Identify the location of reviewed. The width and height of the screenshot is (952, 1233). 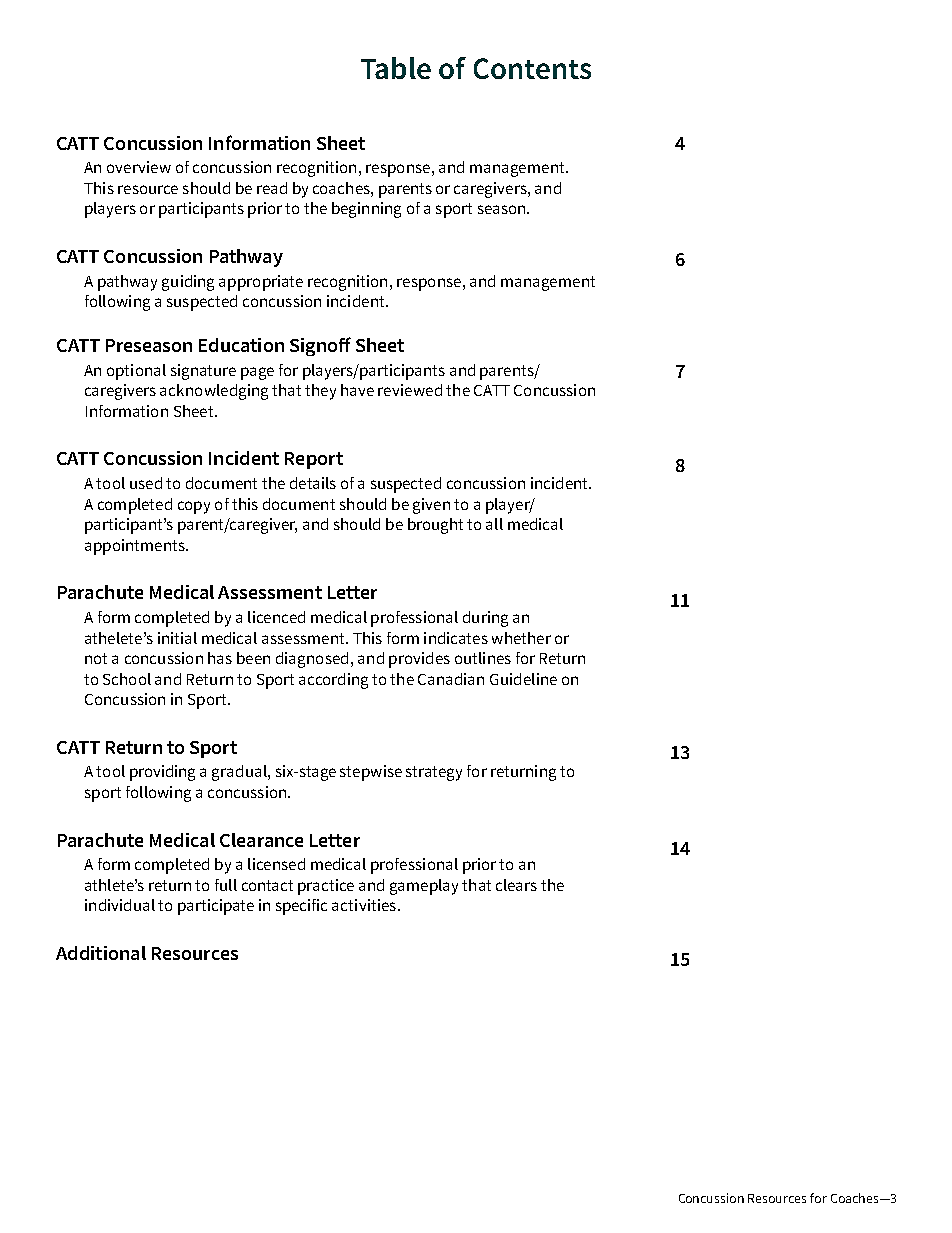
(410, 390).
